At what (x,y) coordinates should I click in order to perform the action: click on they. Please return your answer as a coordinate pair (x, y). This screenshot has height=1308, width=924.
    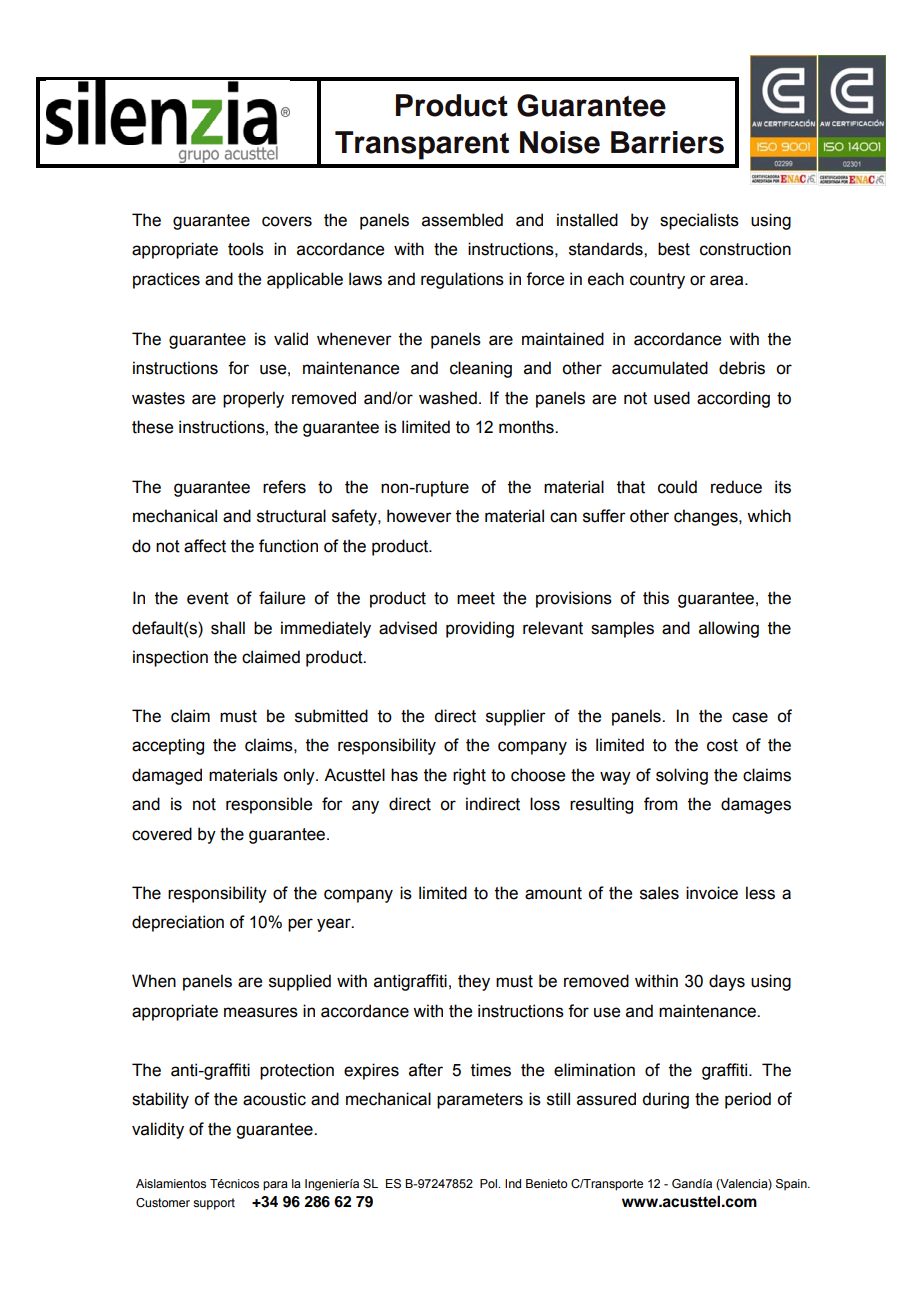
    Looking at the image, I should click on (474, 982).
